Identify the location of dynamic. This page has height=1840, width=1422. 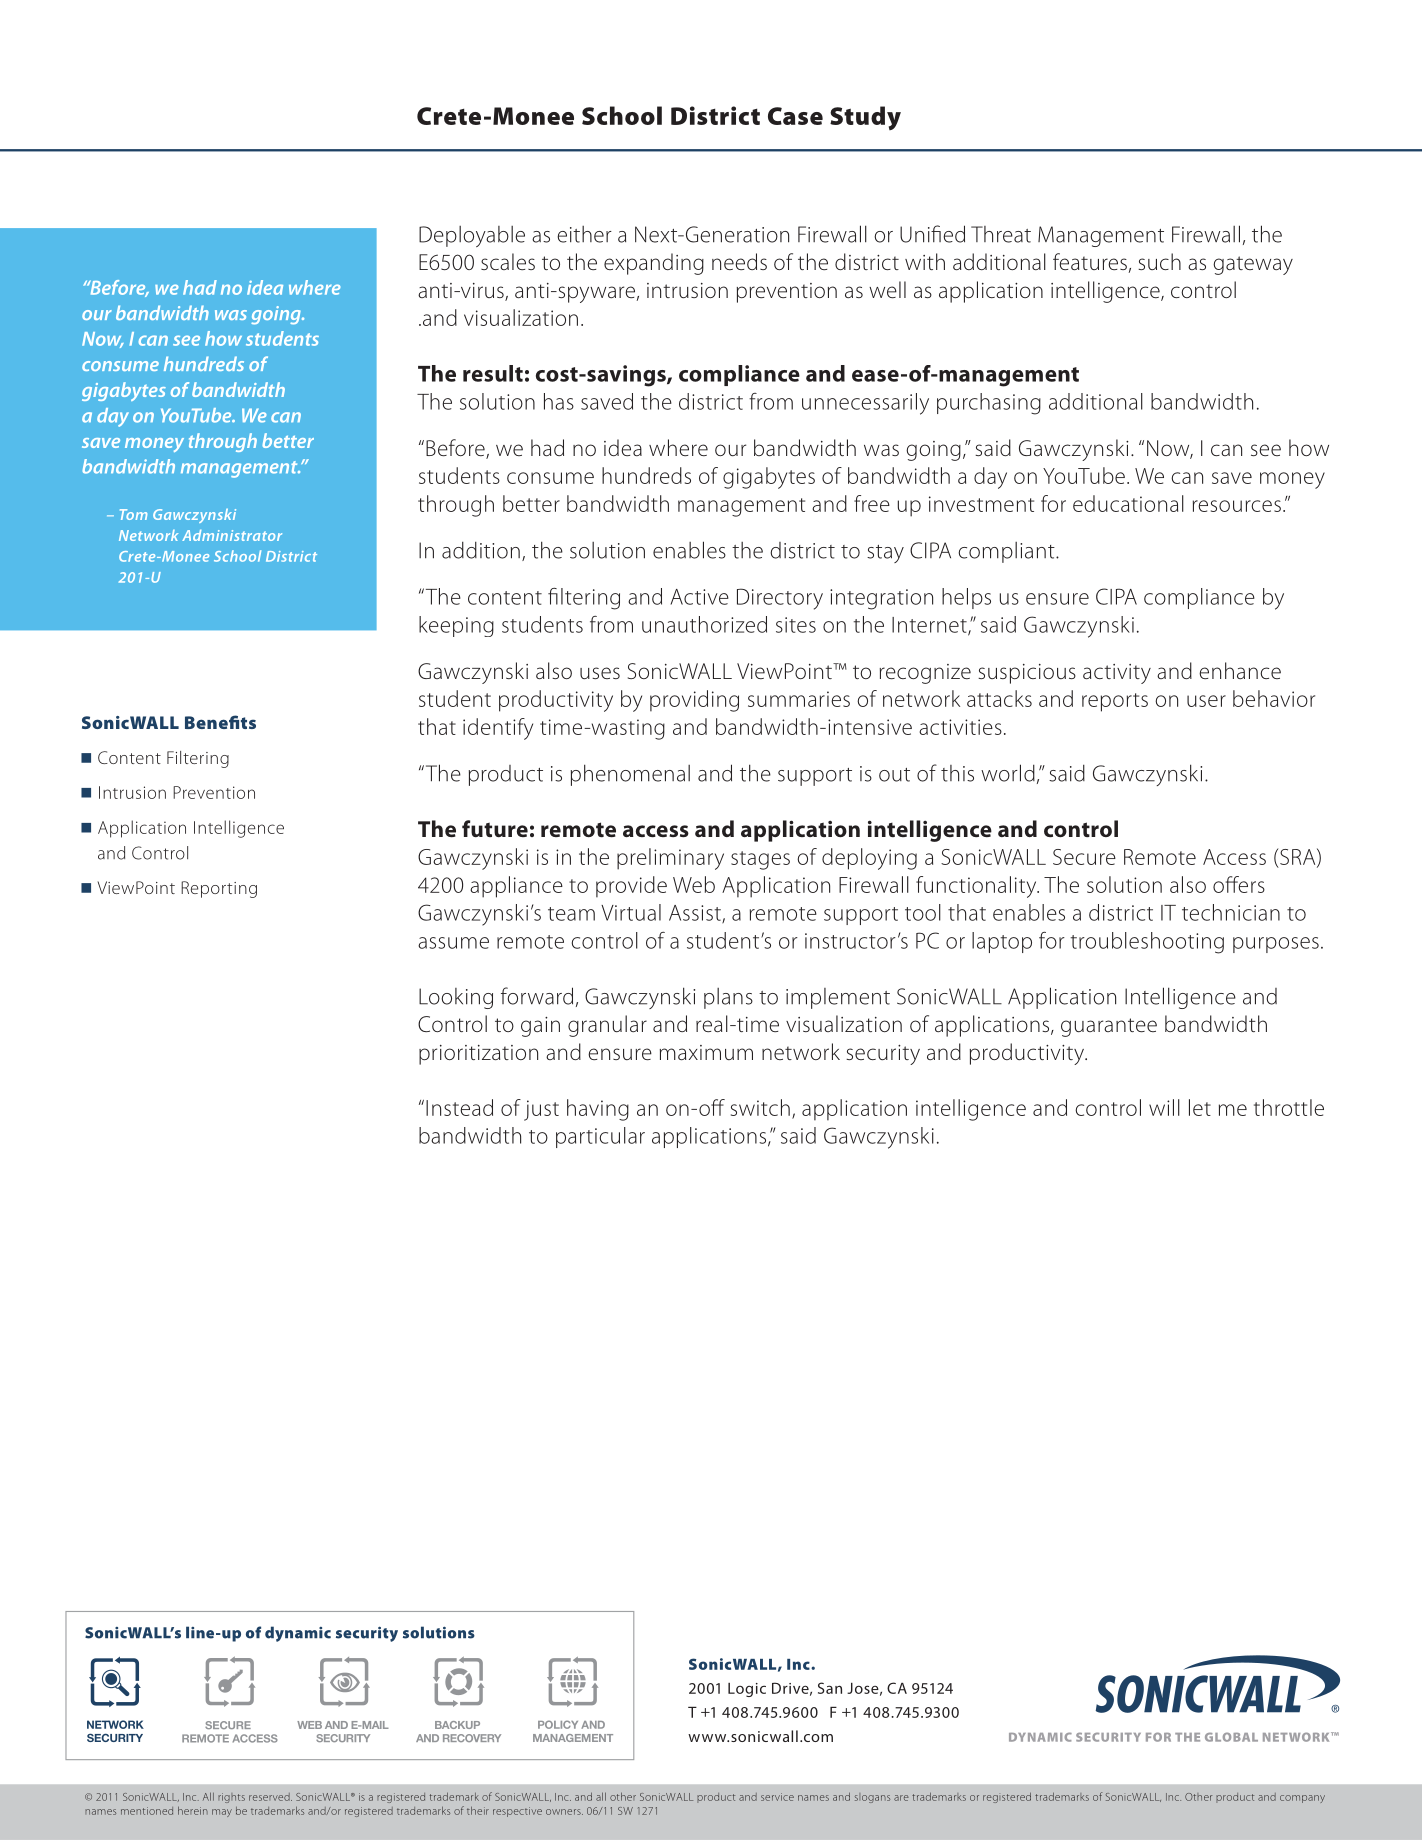
(298, 1634).
